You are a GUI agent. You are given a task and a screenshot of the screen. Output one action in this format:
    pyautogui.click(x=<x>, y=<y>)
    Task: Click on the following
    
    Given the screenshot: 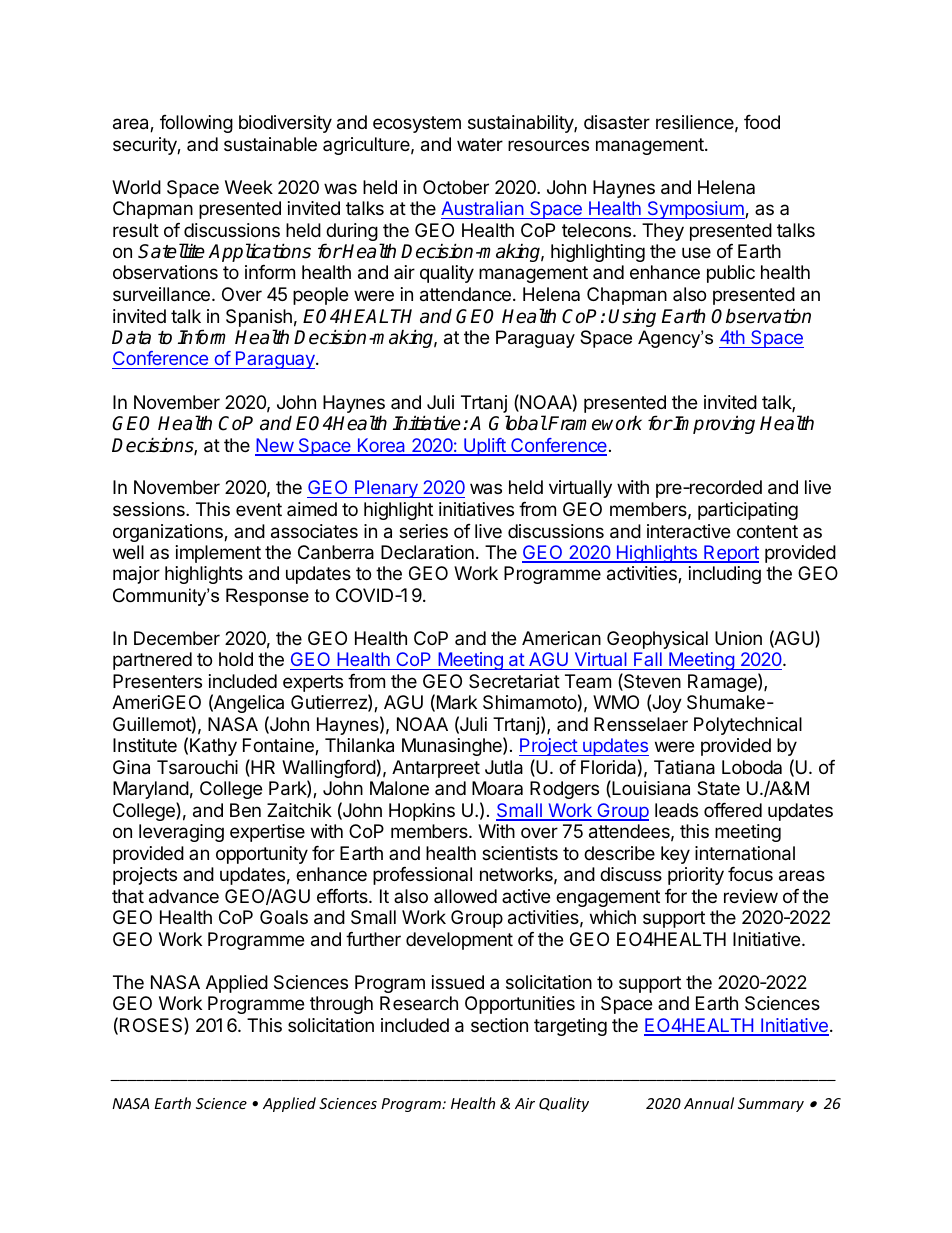 What is the action you would take?
    pyautogui.click(x=196, y=124)
